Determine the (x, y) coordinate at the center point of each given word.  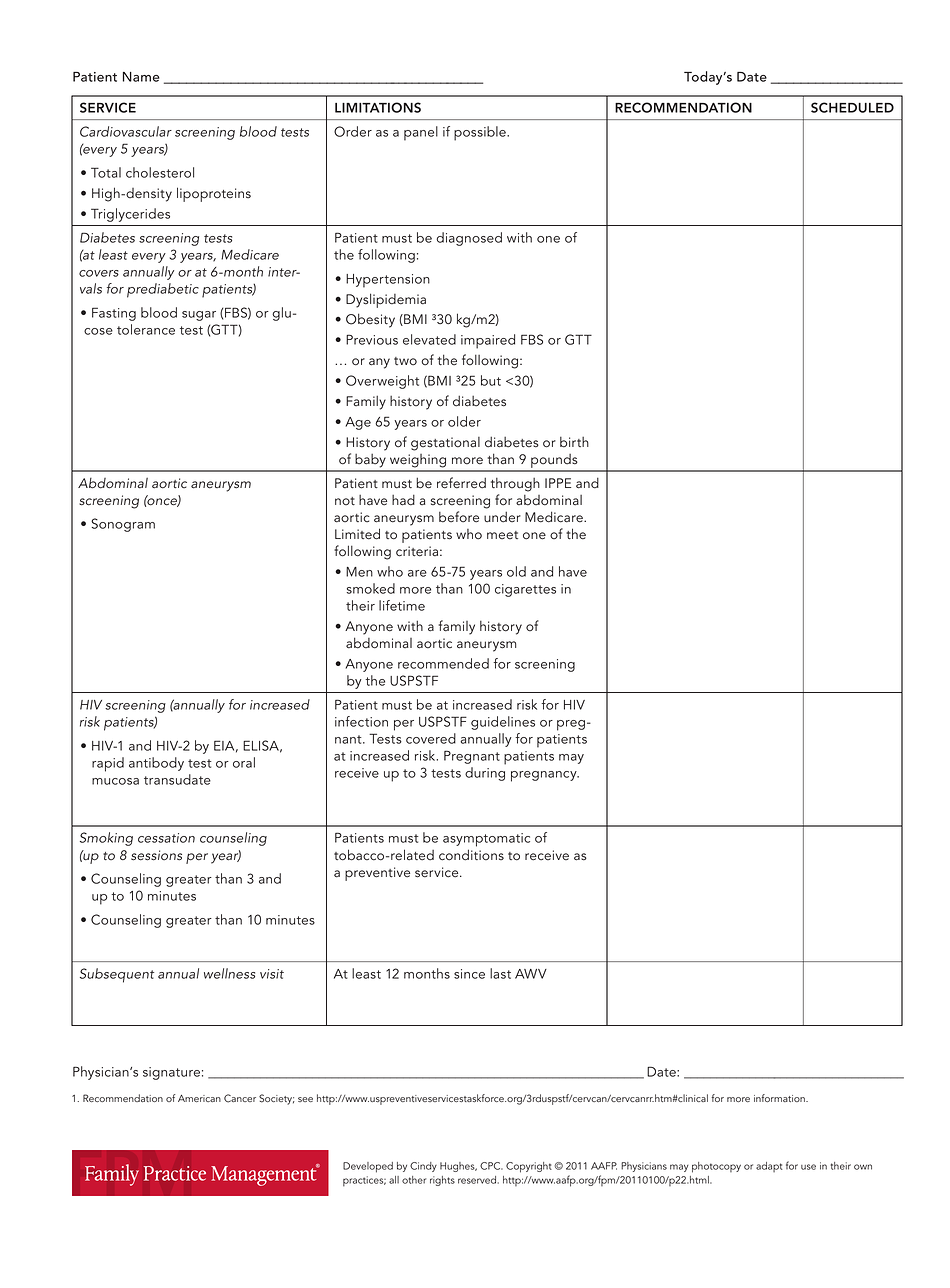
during (485, 774)
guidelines (503, 723)
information (780, 1098)
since (469, 974)
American (199, 1098)
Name (141, 77)
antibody (156, 764)
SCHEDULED (852, 107)
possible (481, 133)
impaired (488, 341)
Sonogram (123, 525)
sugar (199, 316)
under (502, 517)
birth (574, 442)
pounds (554, 462)
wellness (229, 973)
